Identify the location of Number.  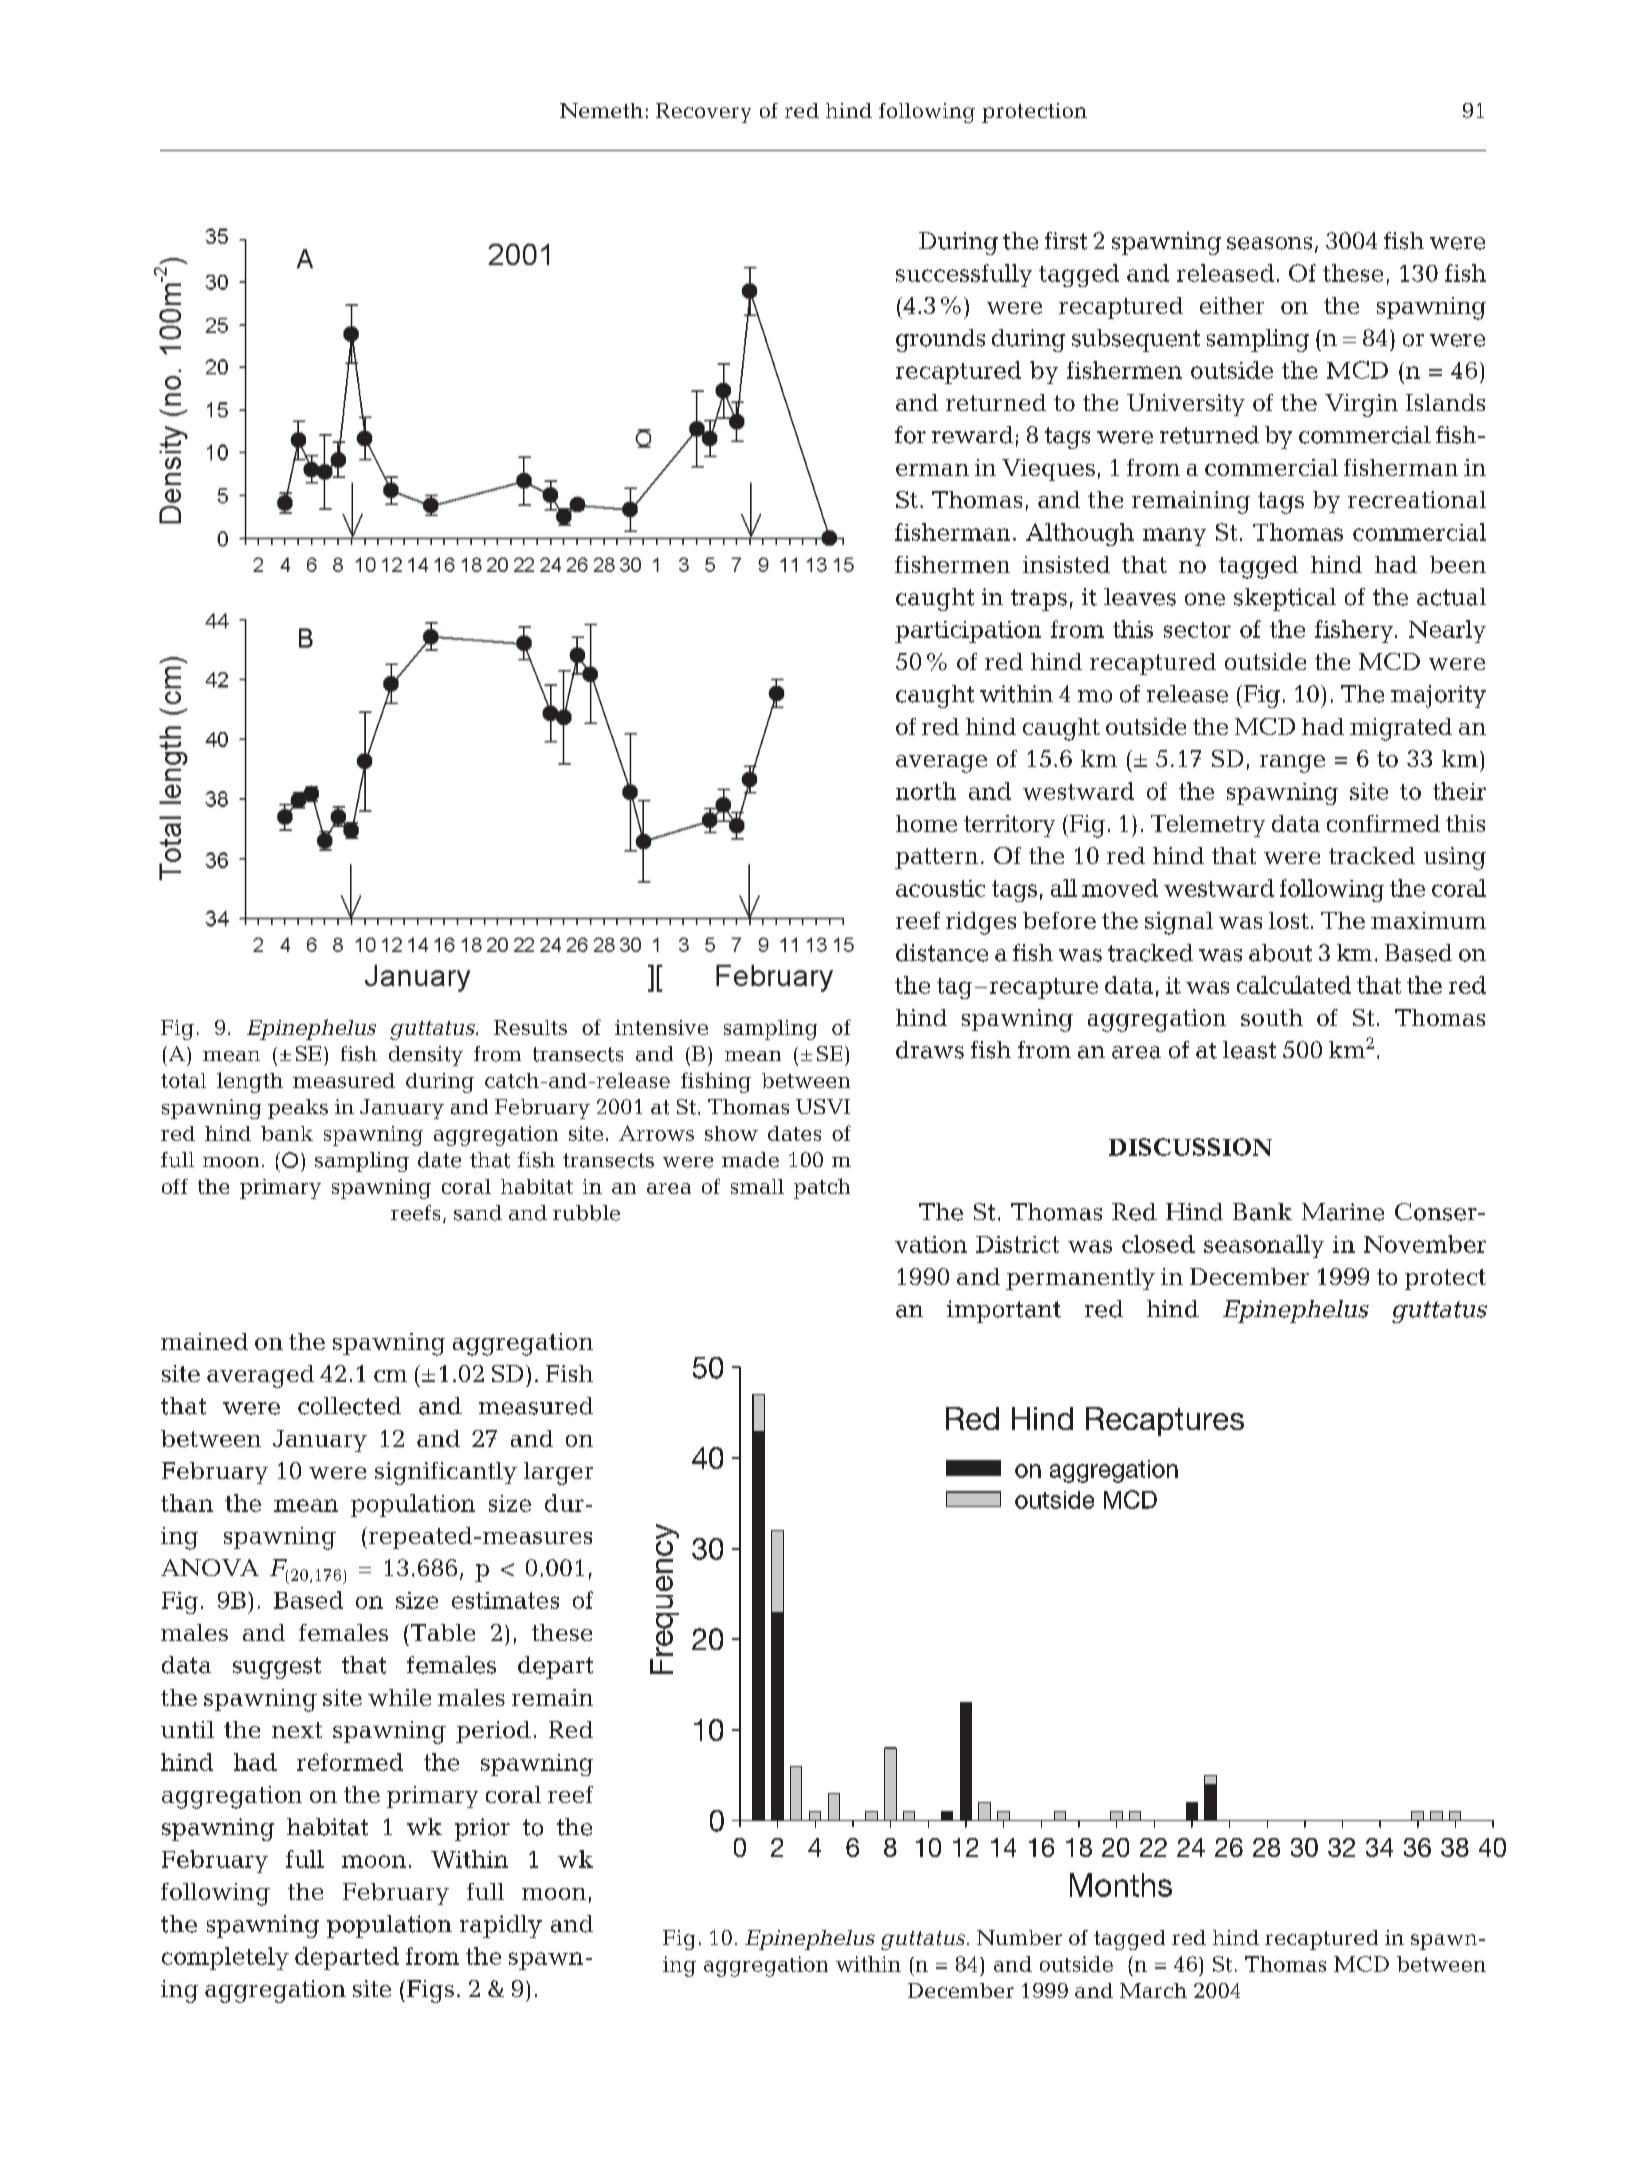
(1019, 1937).
